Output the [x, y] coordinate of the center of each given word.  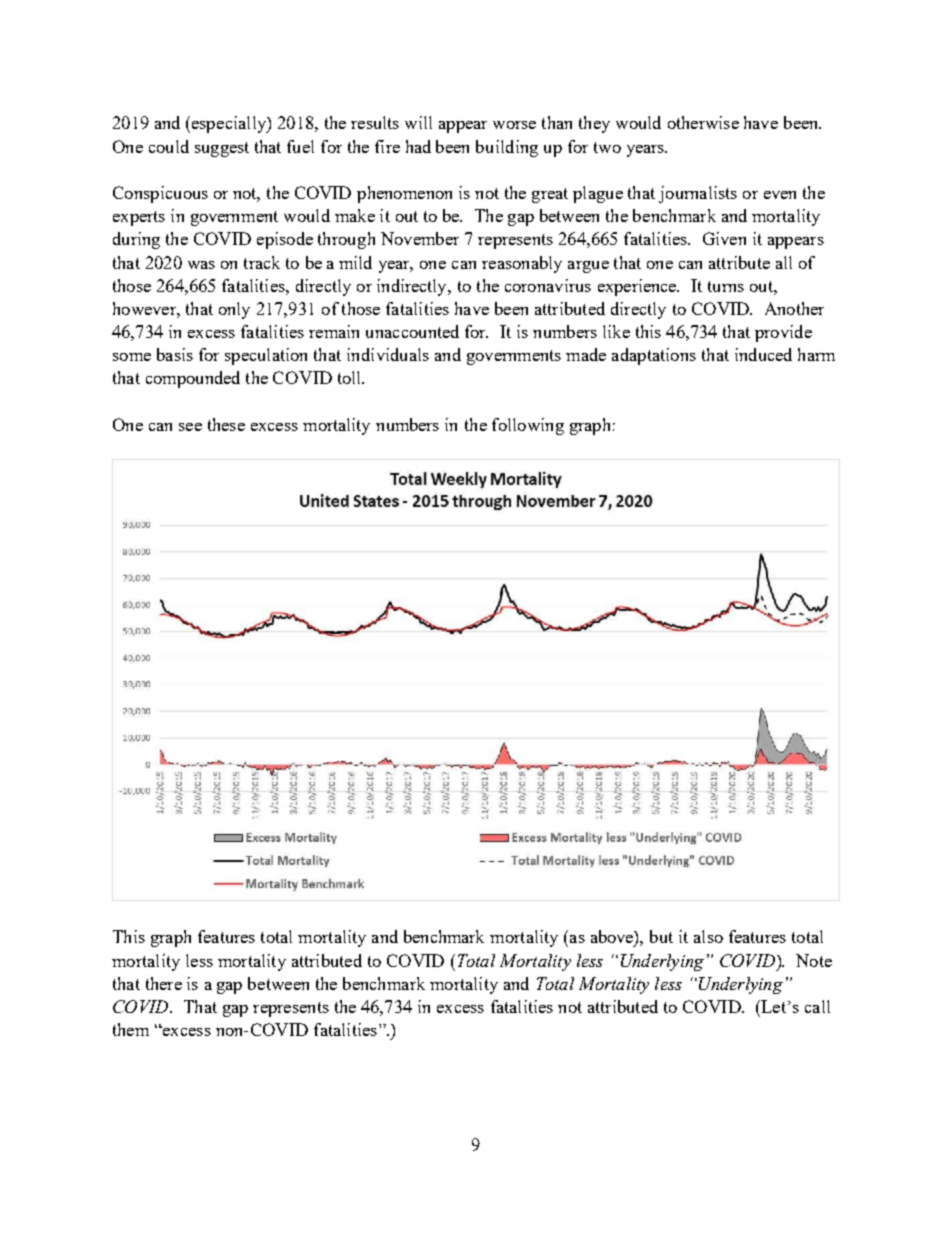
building [507, 148]
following [528, 426]
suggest [222, 149]
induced [763, 354]
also [708, 936]
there [164, 983]
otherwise [703, 122]
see [190, 427]
